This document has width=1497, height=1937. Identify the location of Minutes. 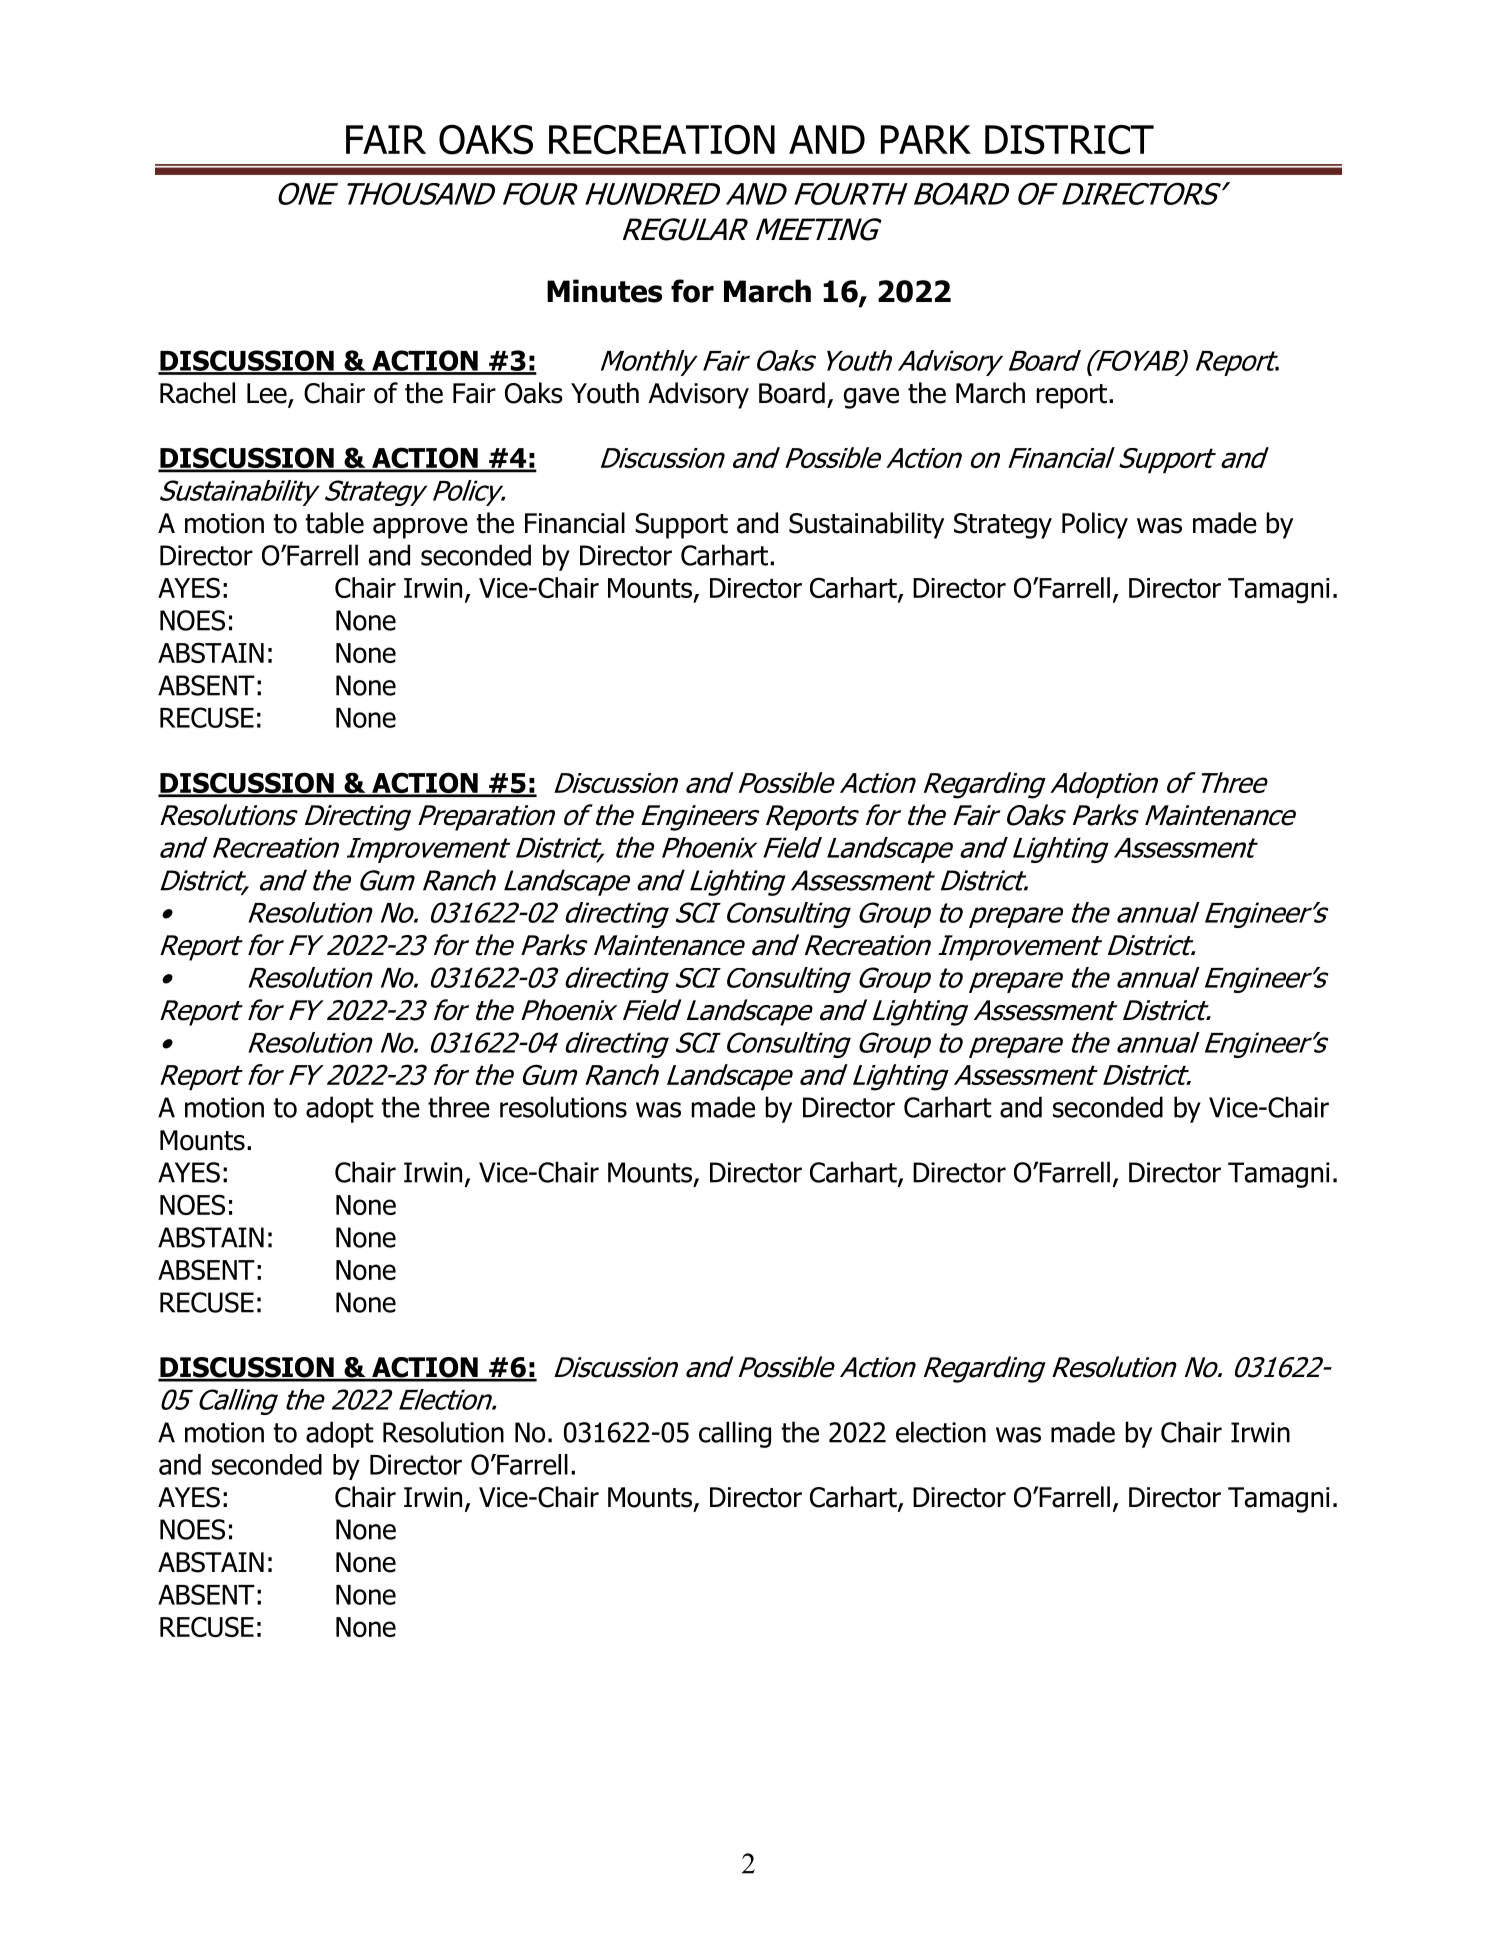
(604, 291).
